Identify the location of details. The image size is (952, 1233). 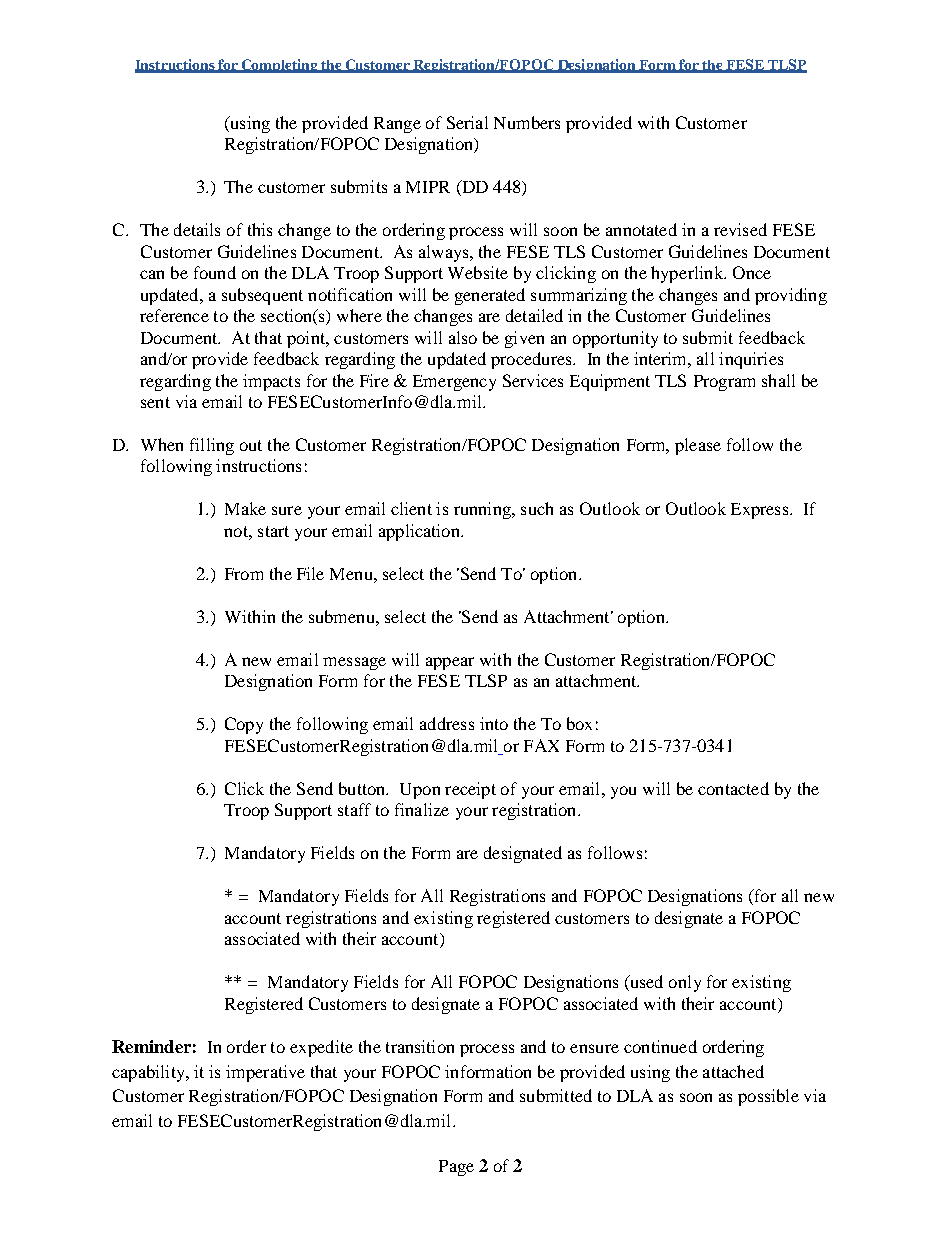
(197, 229).
